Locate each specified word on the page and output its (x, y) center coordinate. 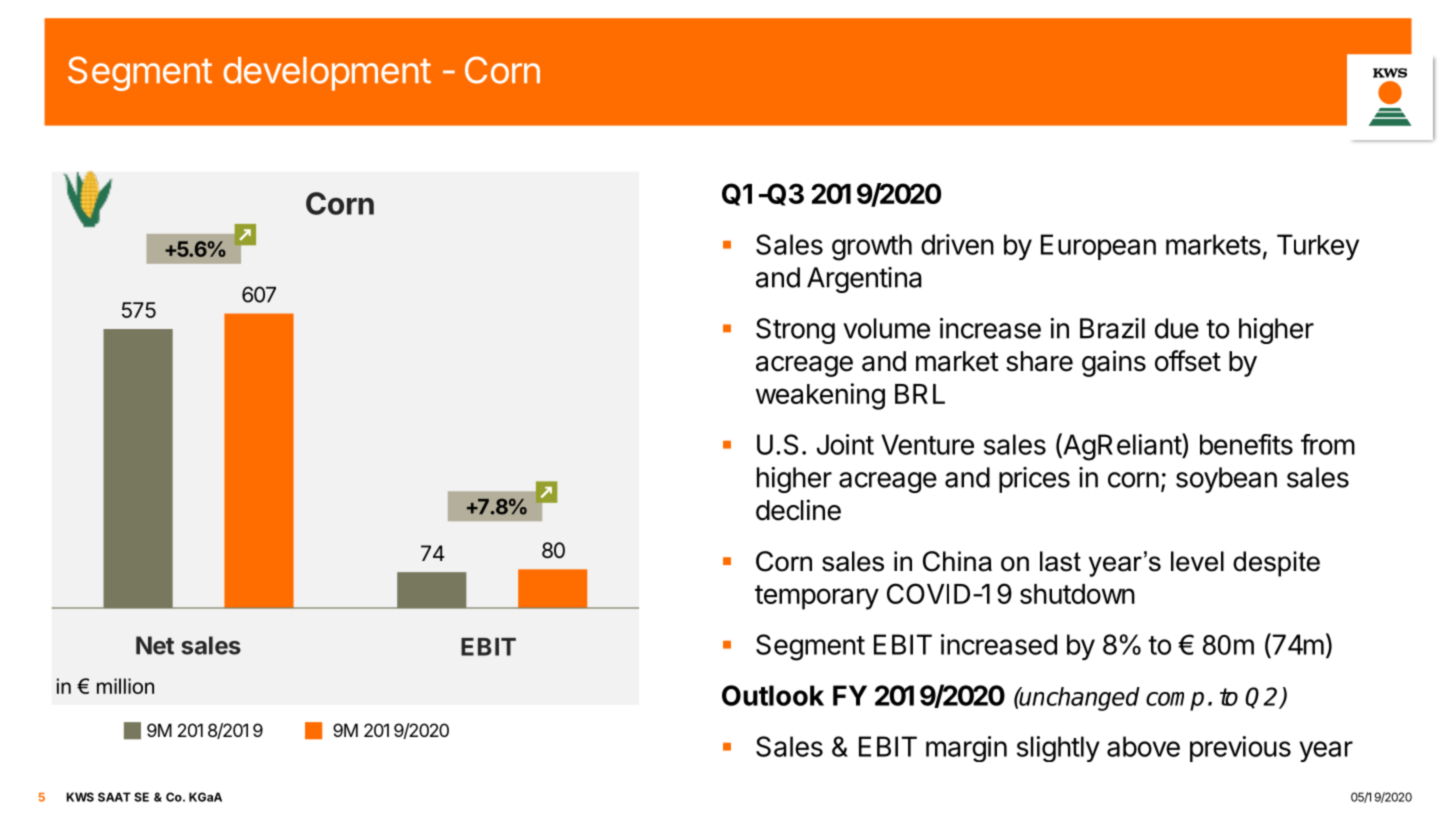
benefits (1246, 444)
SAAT (114, 797)
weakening (820, 396)
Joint (845, 444)
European (1098, 247)
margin (966, 749)
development (327, 74)
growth (872, 247)
